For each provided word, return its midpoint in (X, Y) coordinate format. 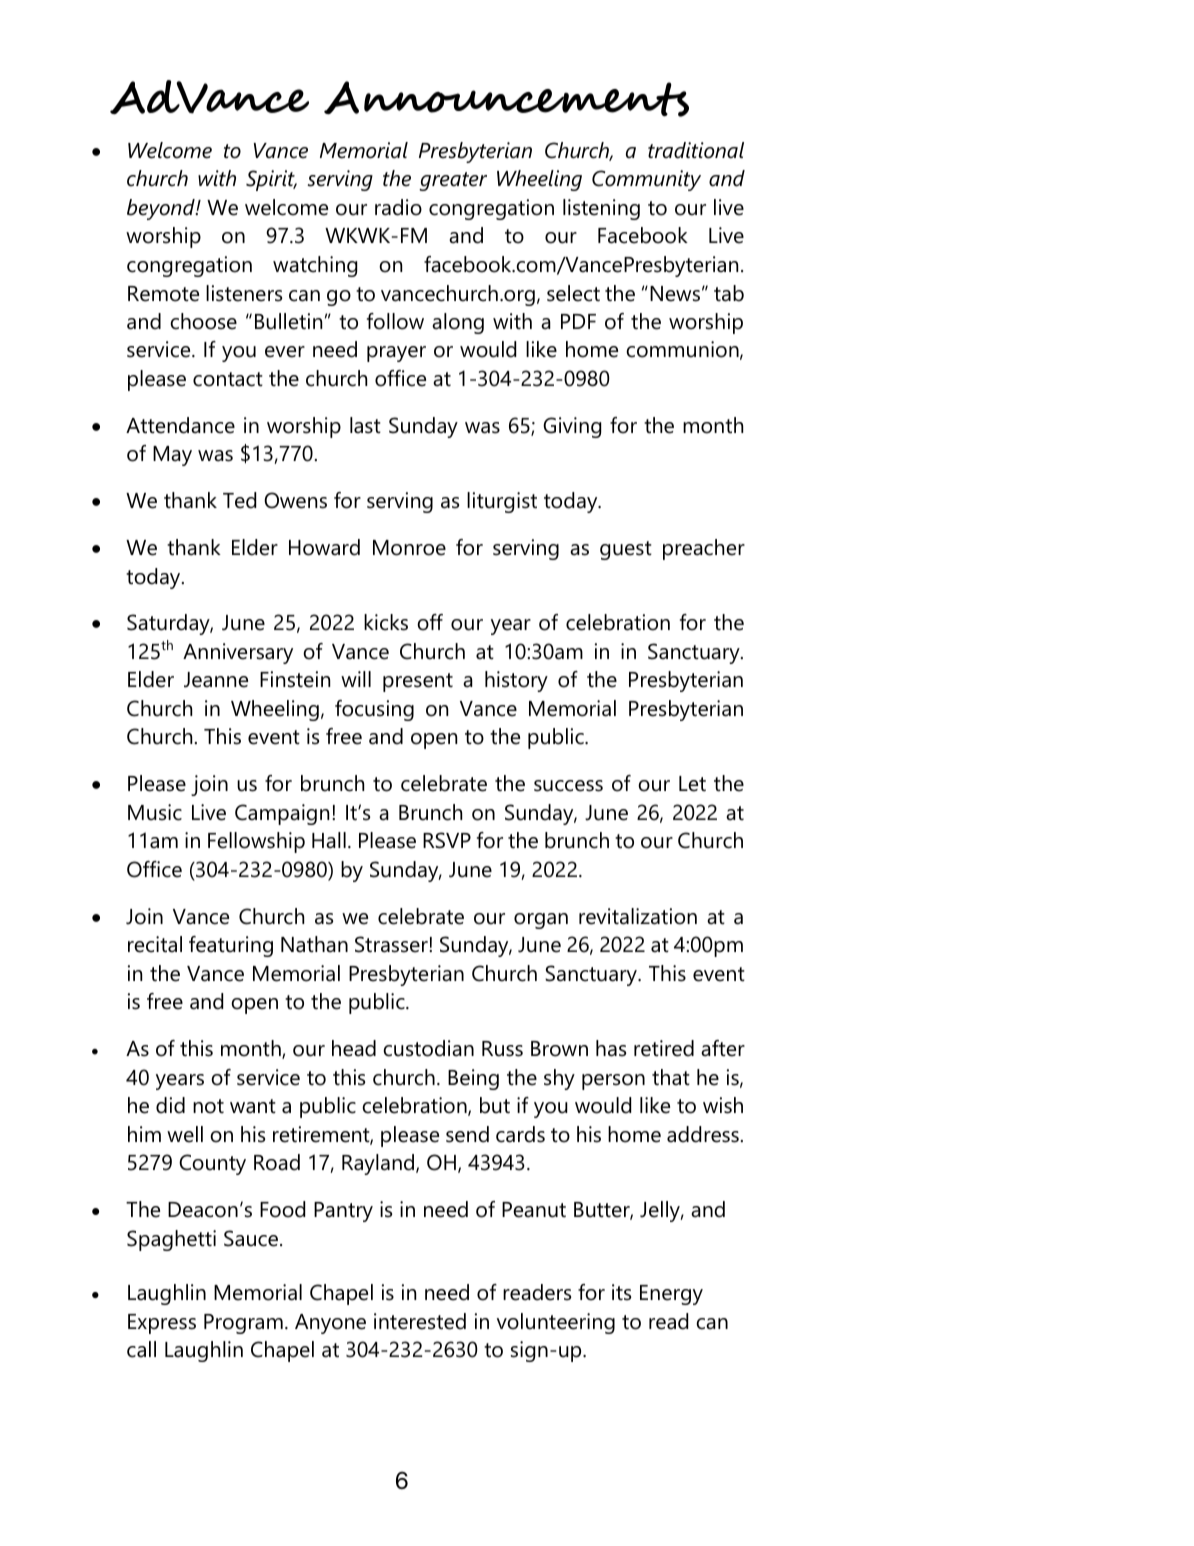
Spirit (271, 180)
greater (453, 181)
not (208, 1106)
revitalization (638, 916)
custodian (428, 1048)
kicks (386, 622)
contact (228, 379)
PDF (578, 321)
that (671, 1077)
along (458, 323)
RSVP (447, 840)
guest (626, 550)
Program (243, 1324)
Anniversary (238, 653)
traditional (696, 150)
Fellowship (256, 842)
